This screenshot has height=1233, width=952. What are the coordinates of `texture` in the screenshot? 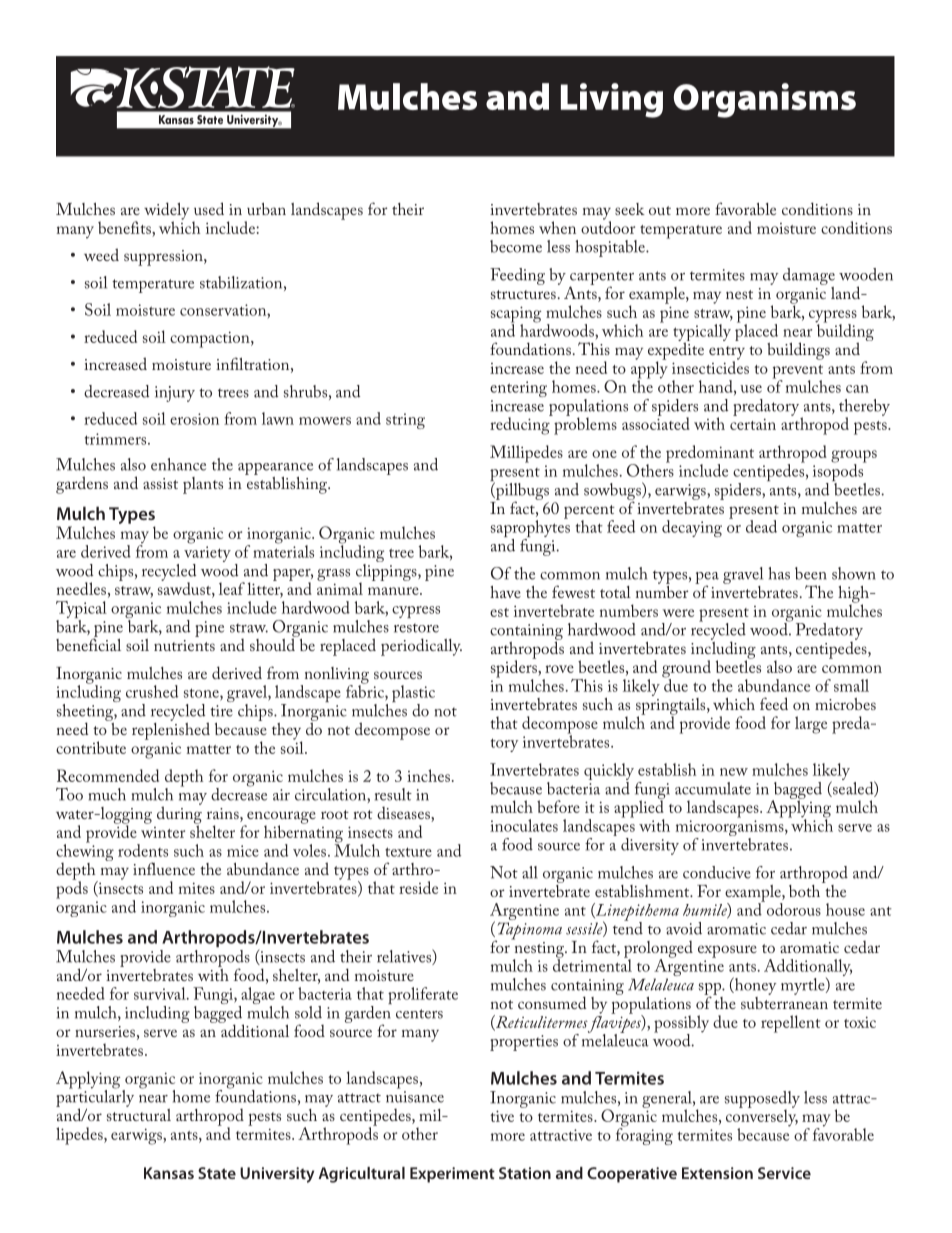 It's located at (408, 852).
